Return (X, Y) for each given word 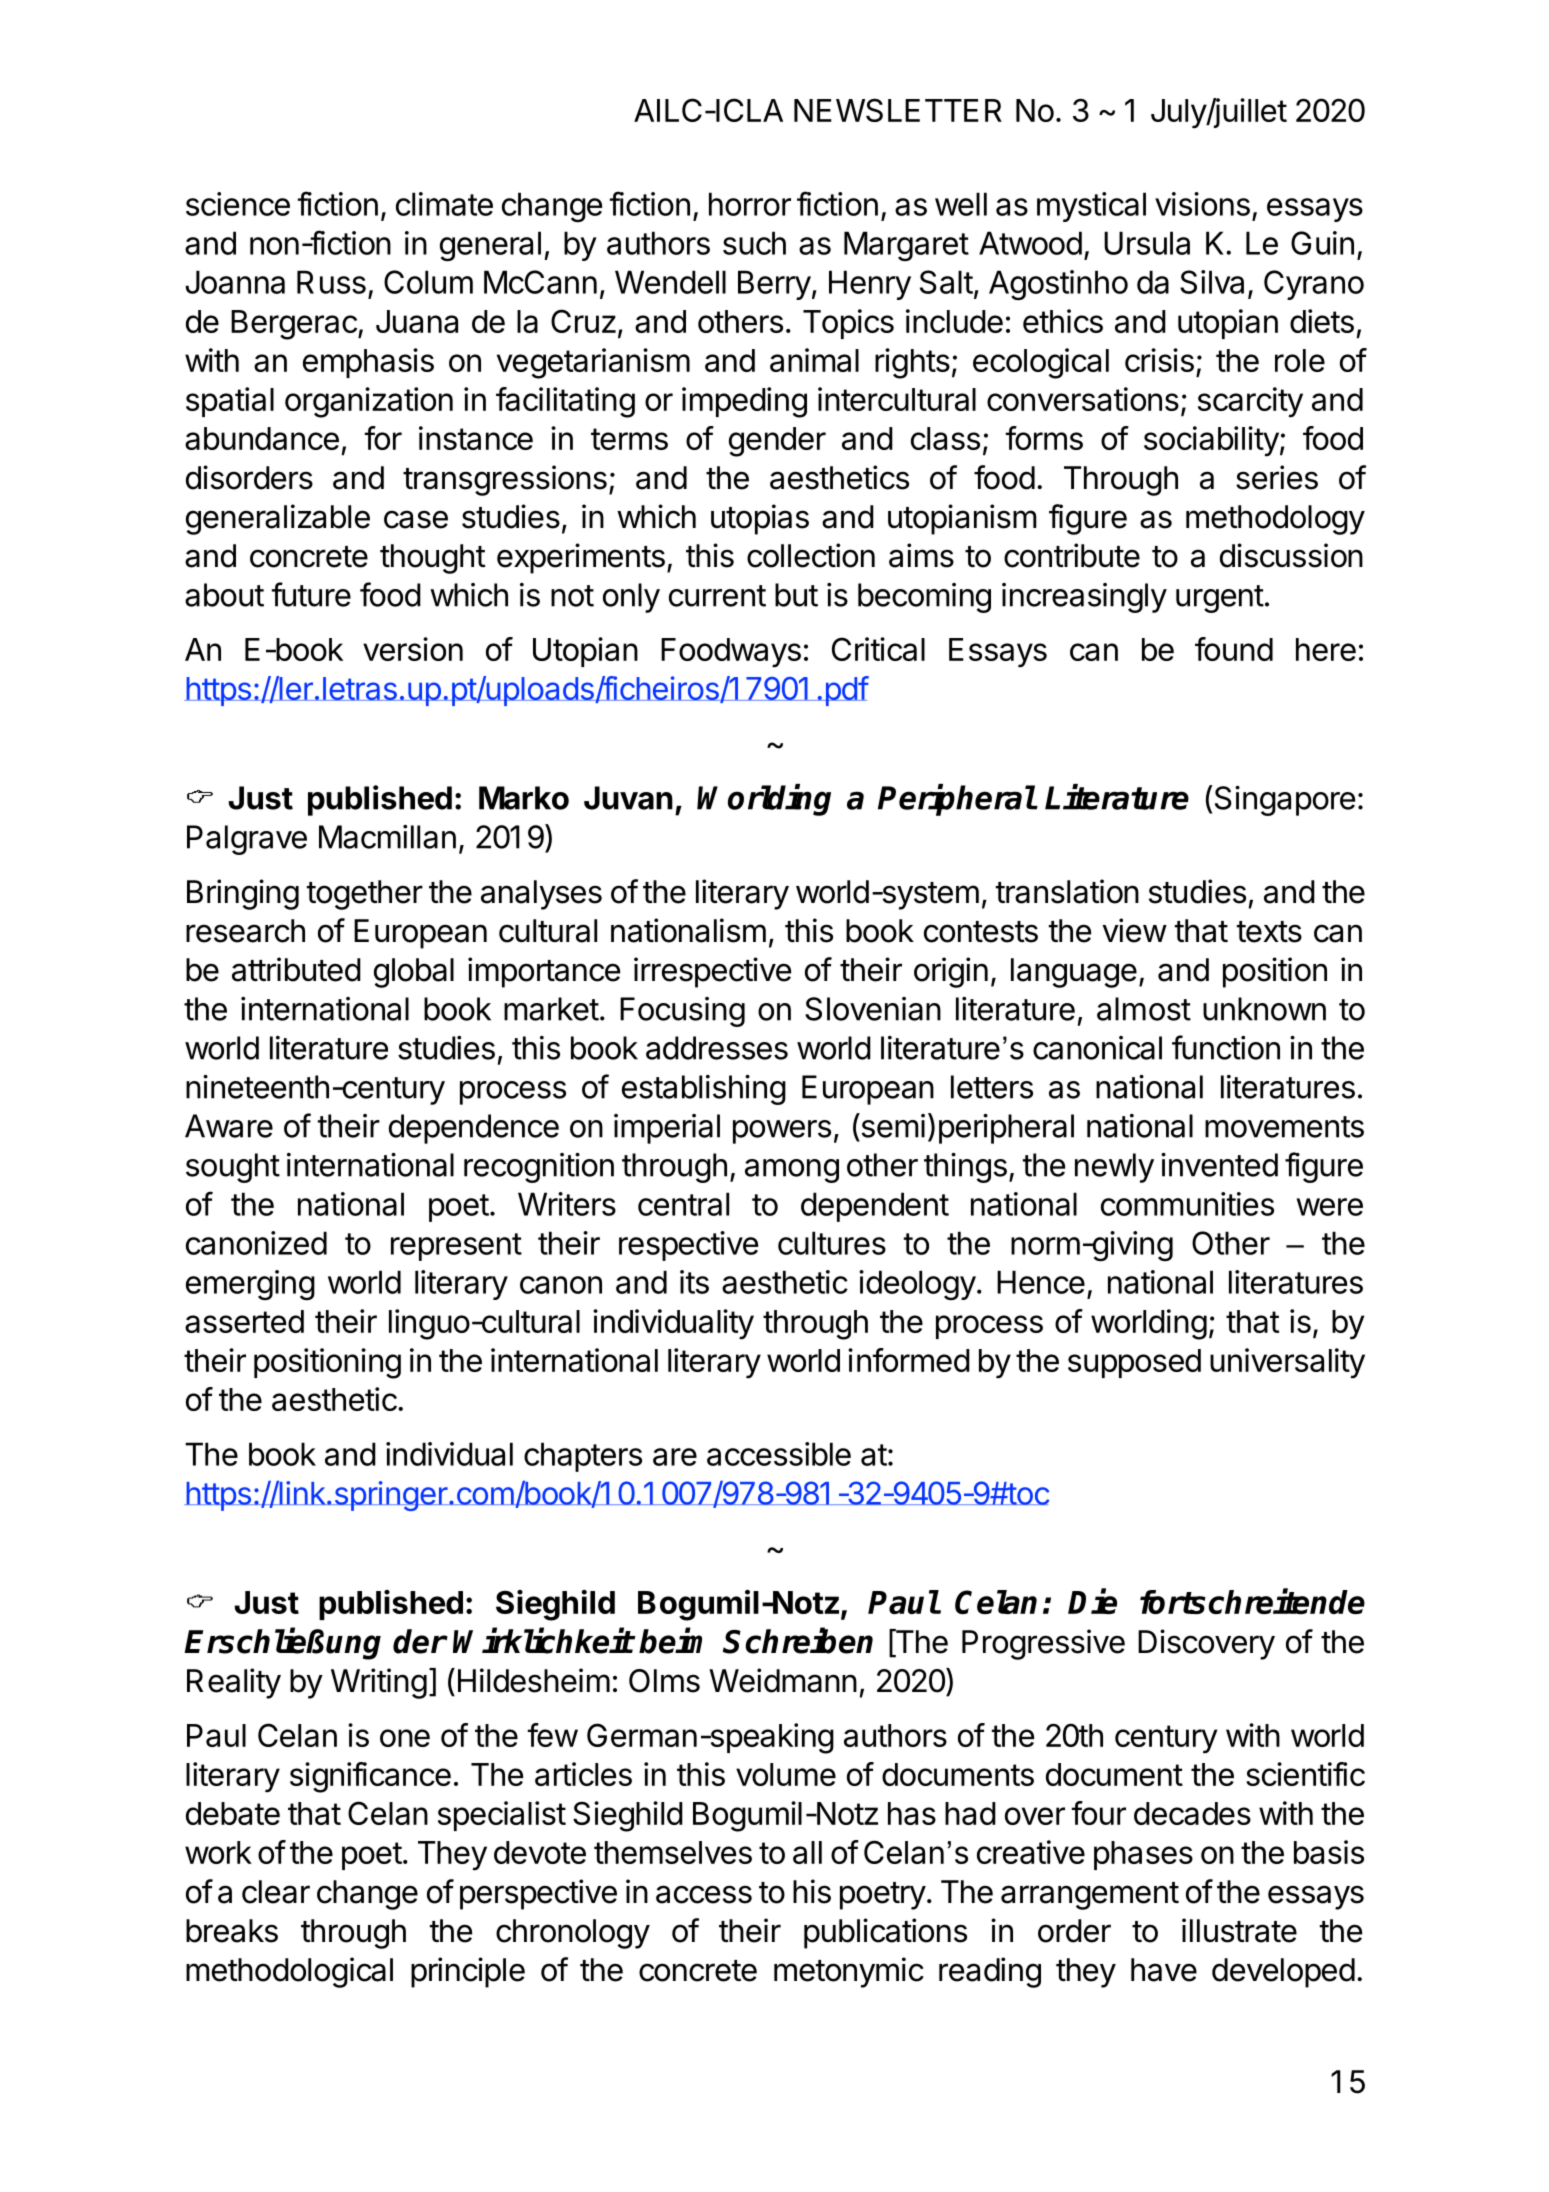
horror (750, 204)
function (1226, 1047)
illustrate (1239, 1930)
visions (1202, 204)
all (807, 1852)
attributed (296, 969)
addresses (717, 1048)
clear (276, 1892)
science (238, 204)
